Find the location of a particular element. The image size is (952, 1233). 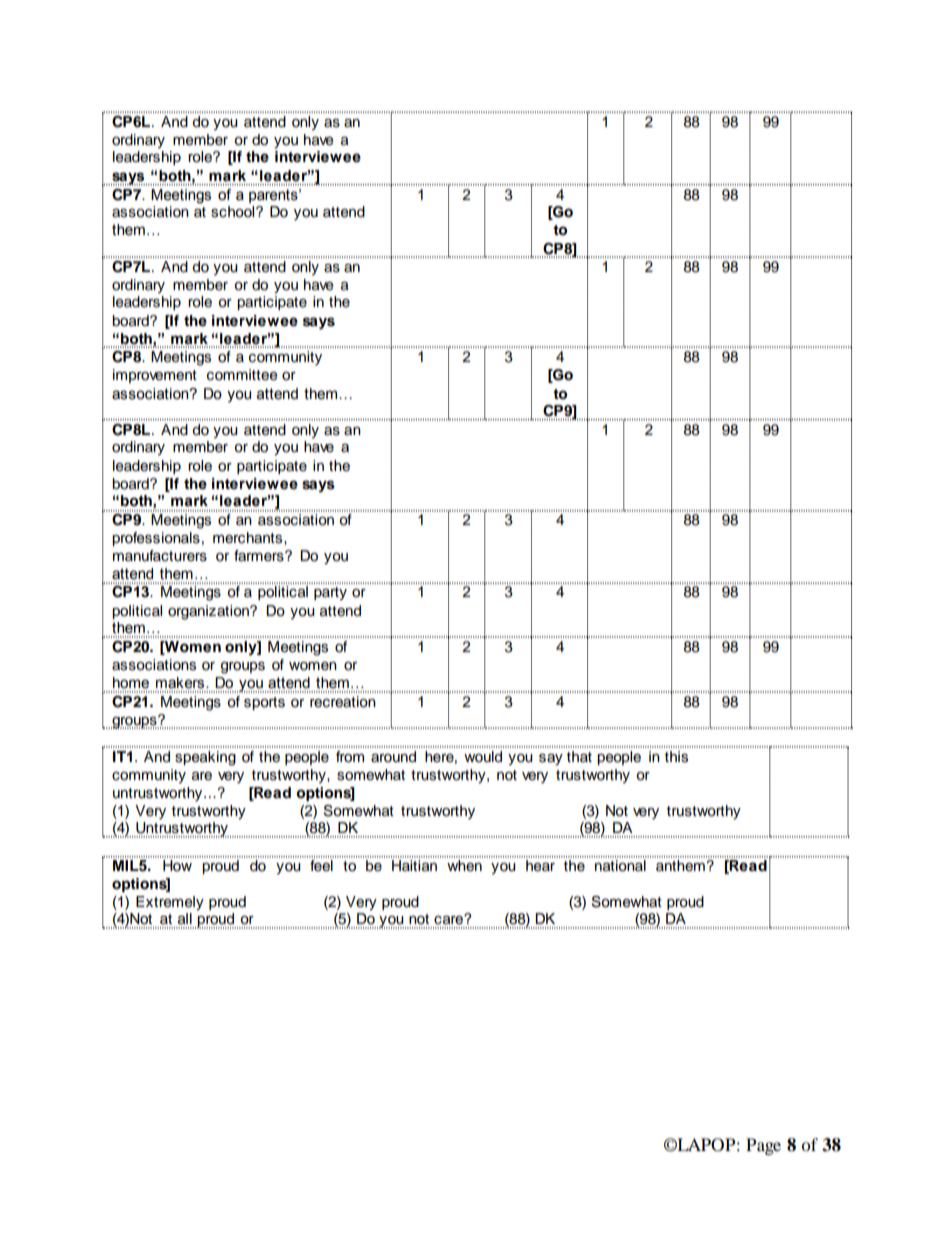

party is located at coordinates (330, 593).
